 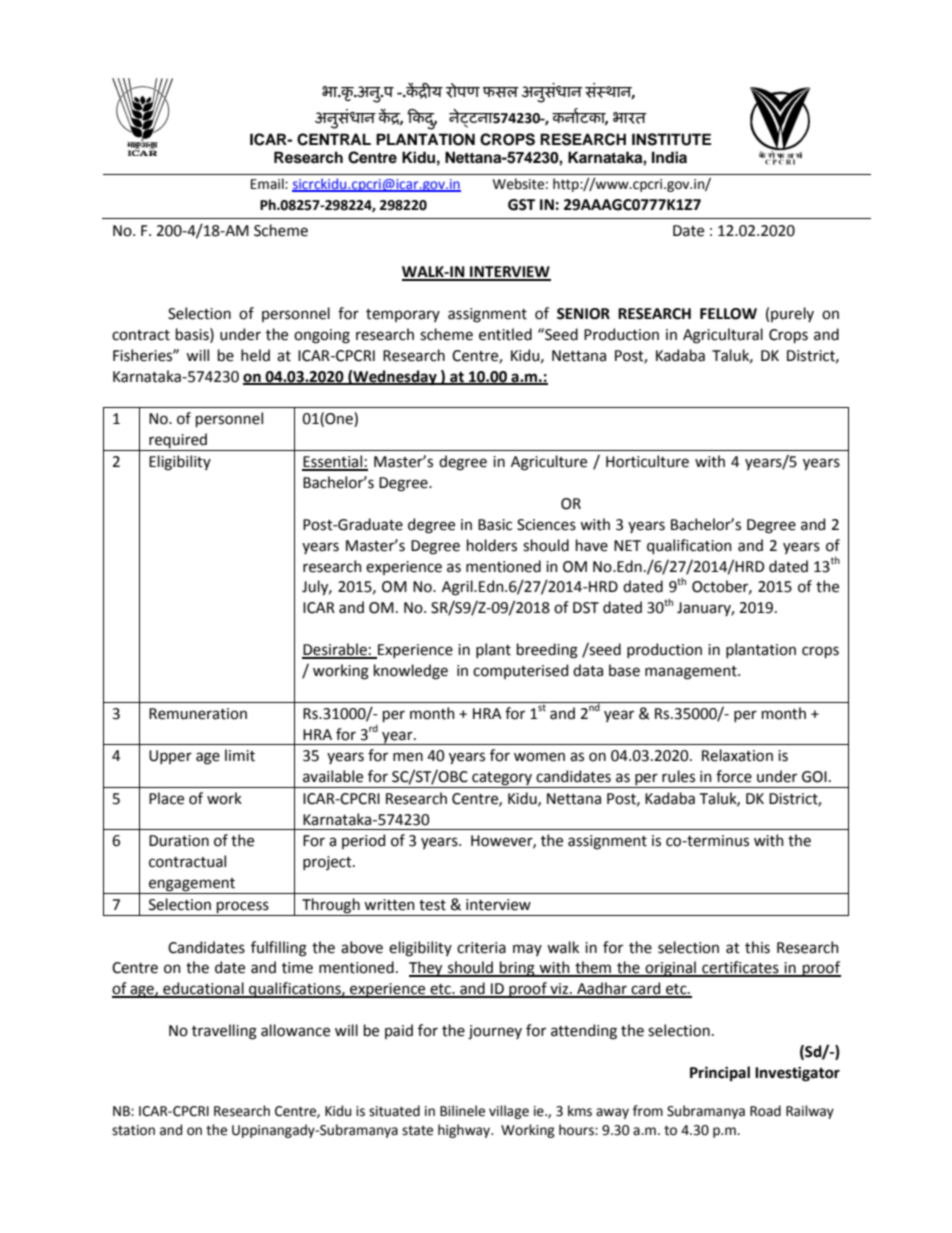 What do you see at coordinates (734, 776) in the image?
I see `force` at bounding box center [734, 776].
